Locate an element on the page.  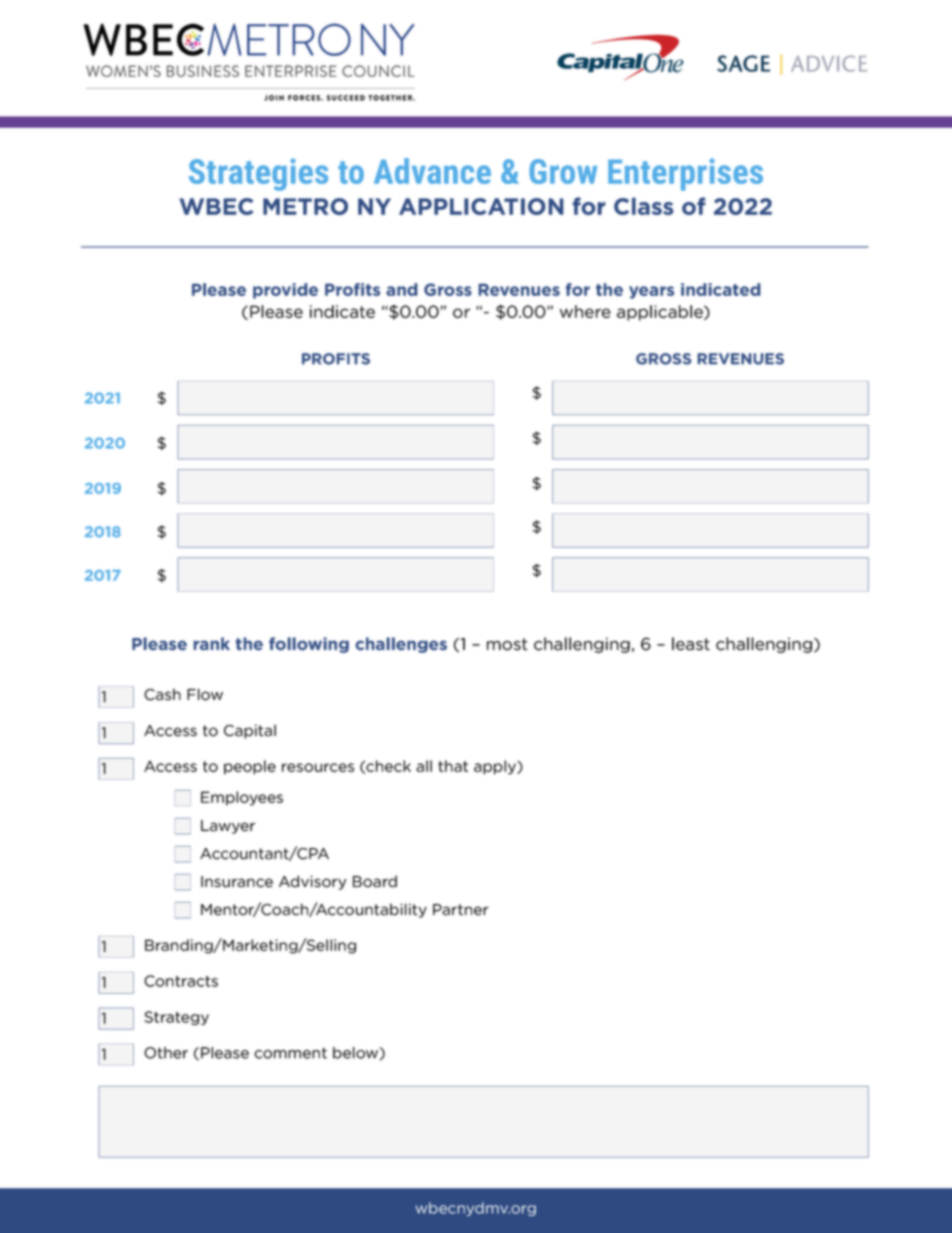
people is located at coordinates (250, 767).
